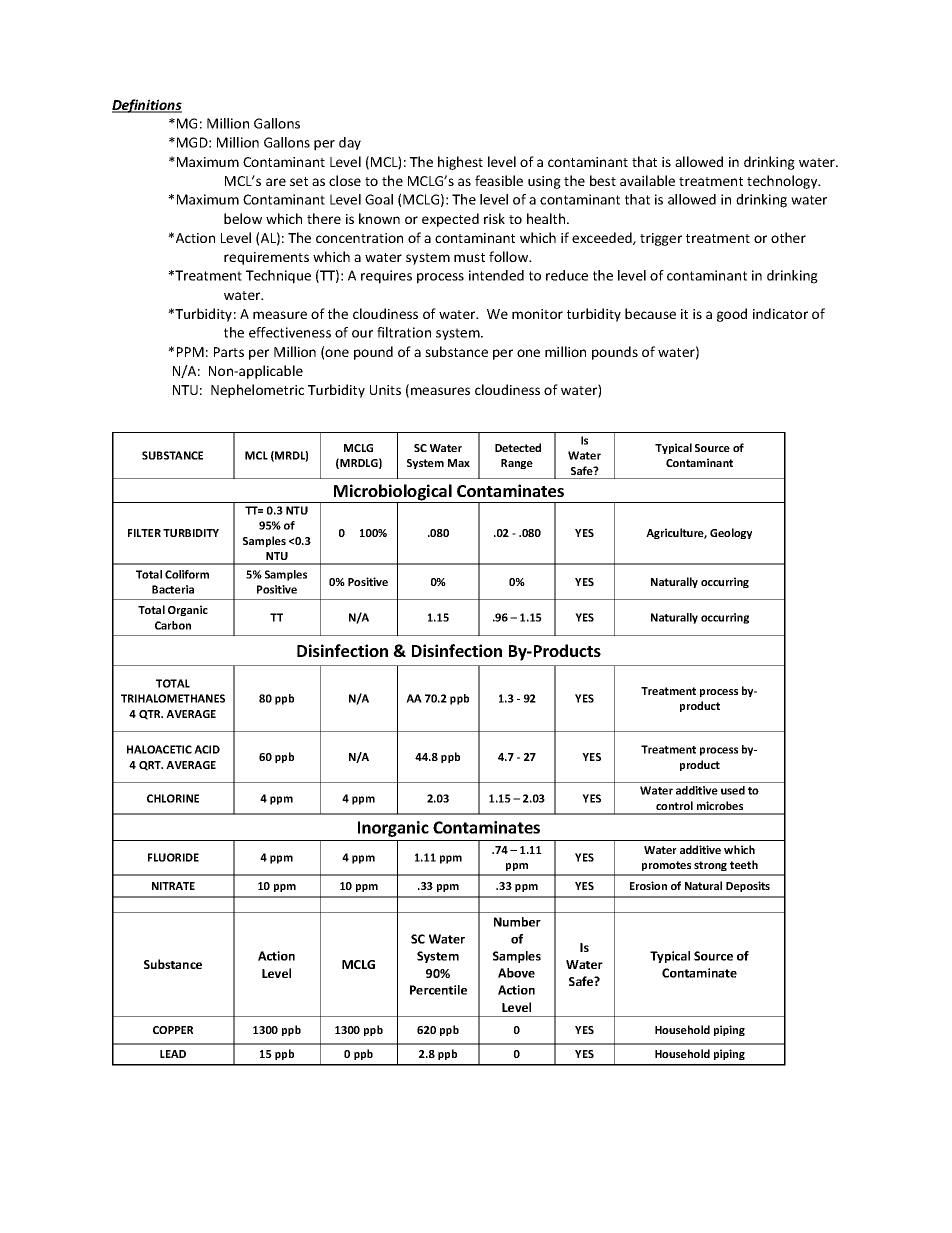 This document has width=952, height=1233. Describe the element at coordinates (173, 1054) in the document. I see `LEAD` at that location.
